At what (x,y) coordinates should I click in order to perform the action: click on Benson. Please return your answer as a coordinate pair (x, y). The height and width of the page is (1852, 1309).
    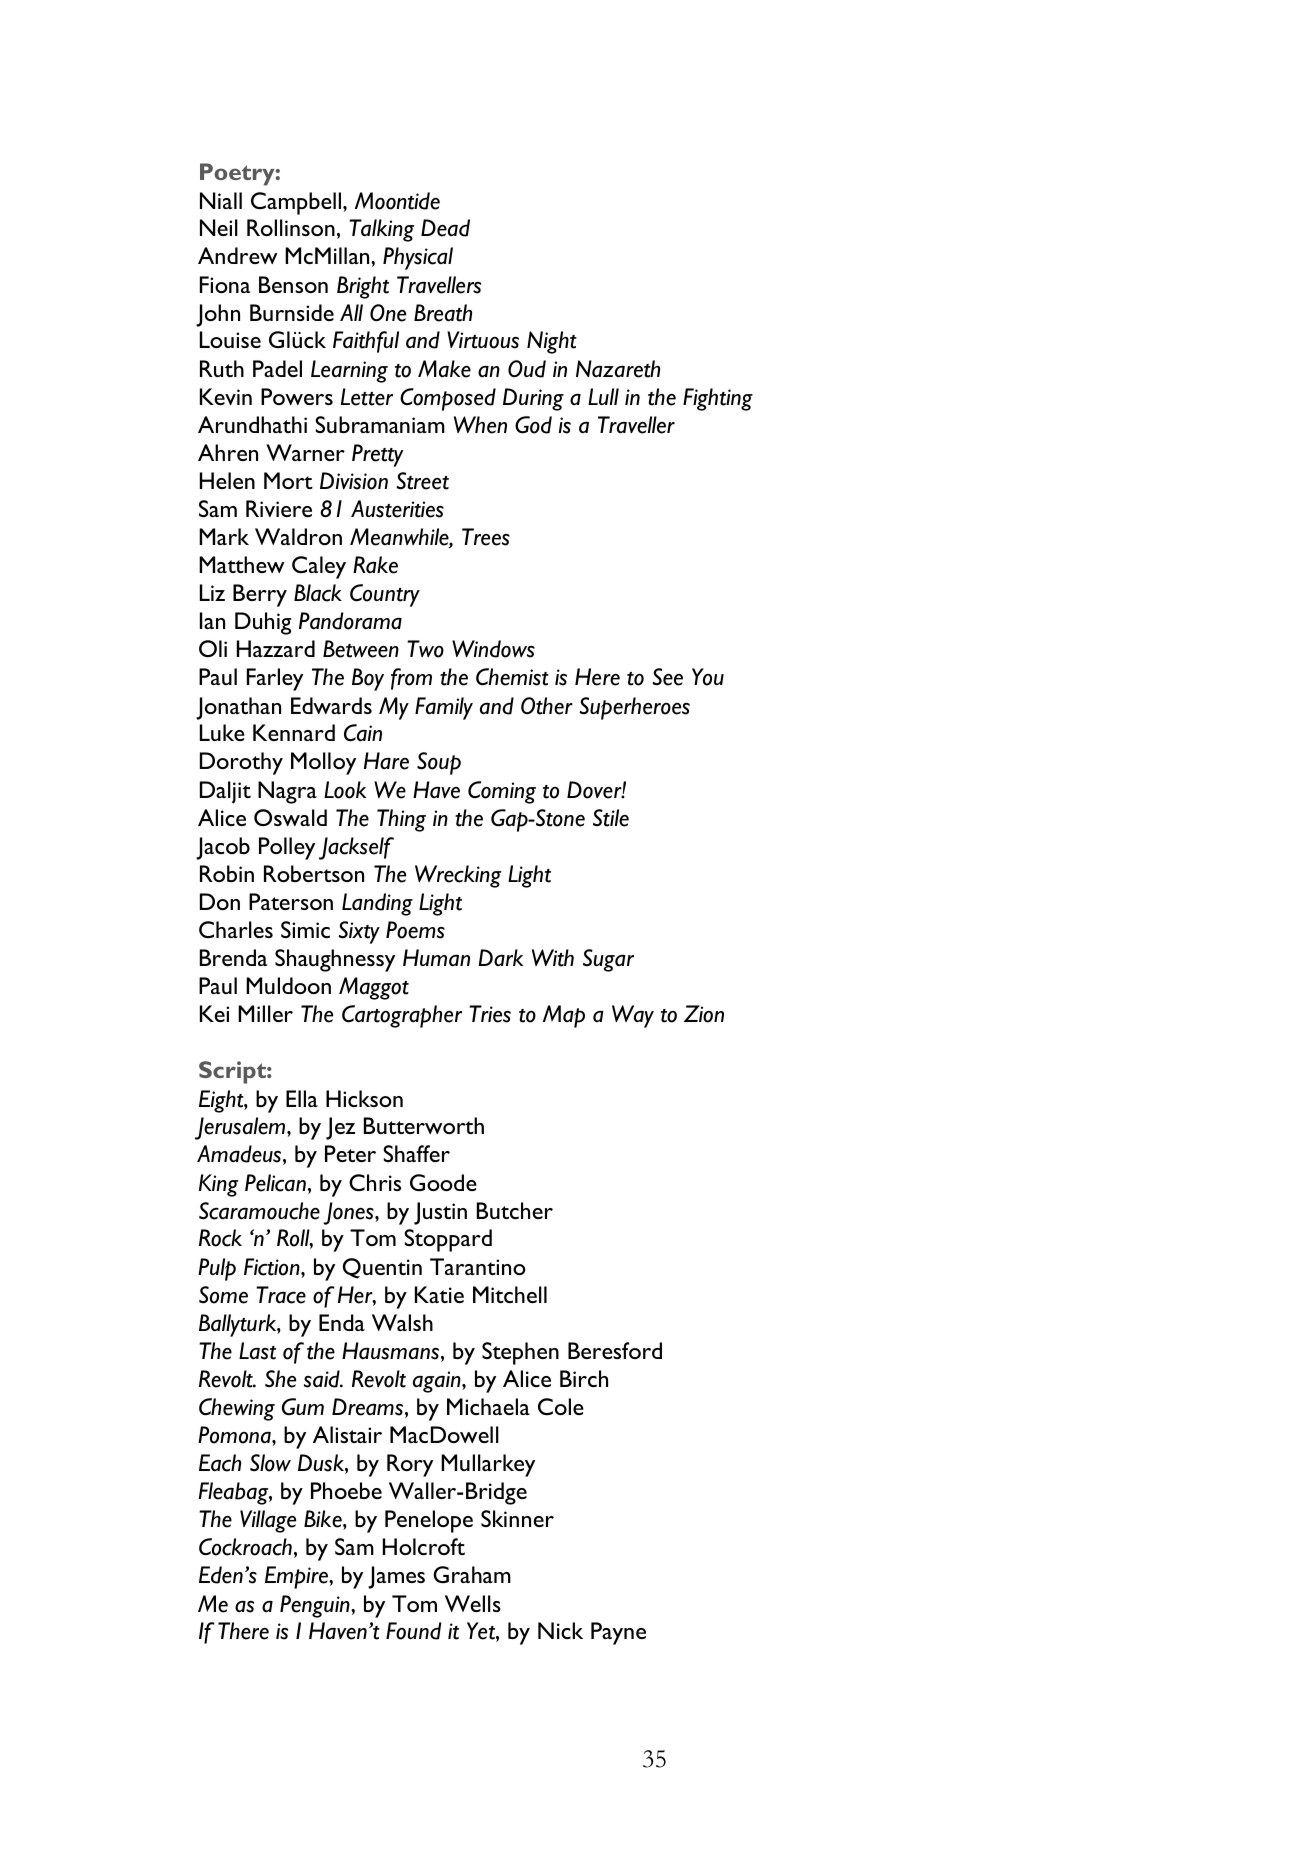
    Looking at the image, I should click on (293, 284).
